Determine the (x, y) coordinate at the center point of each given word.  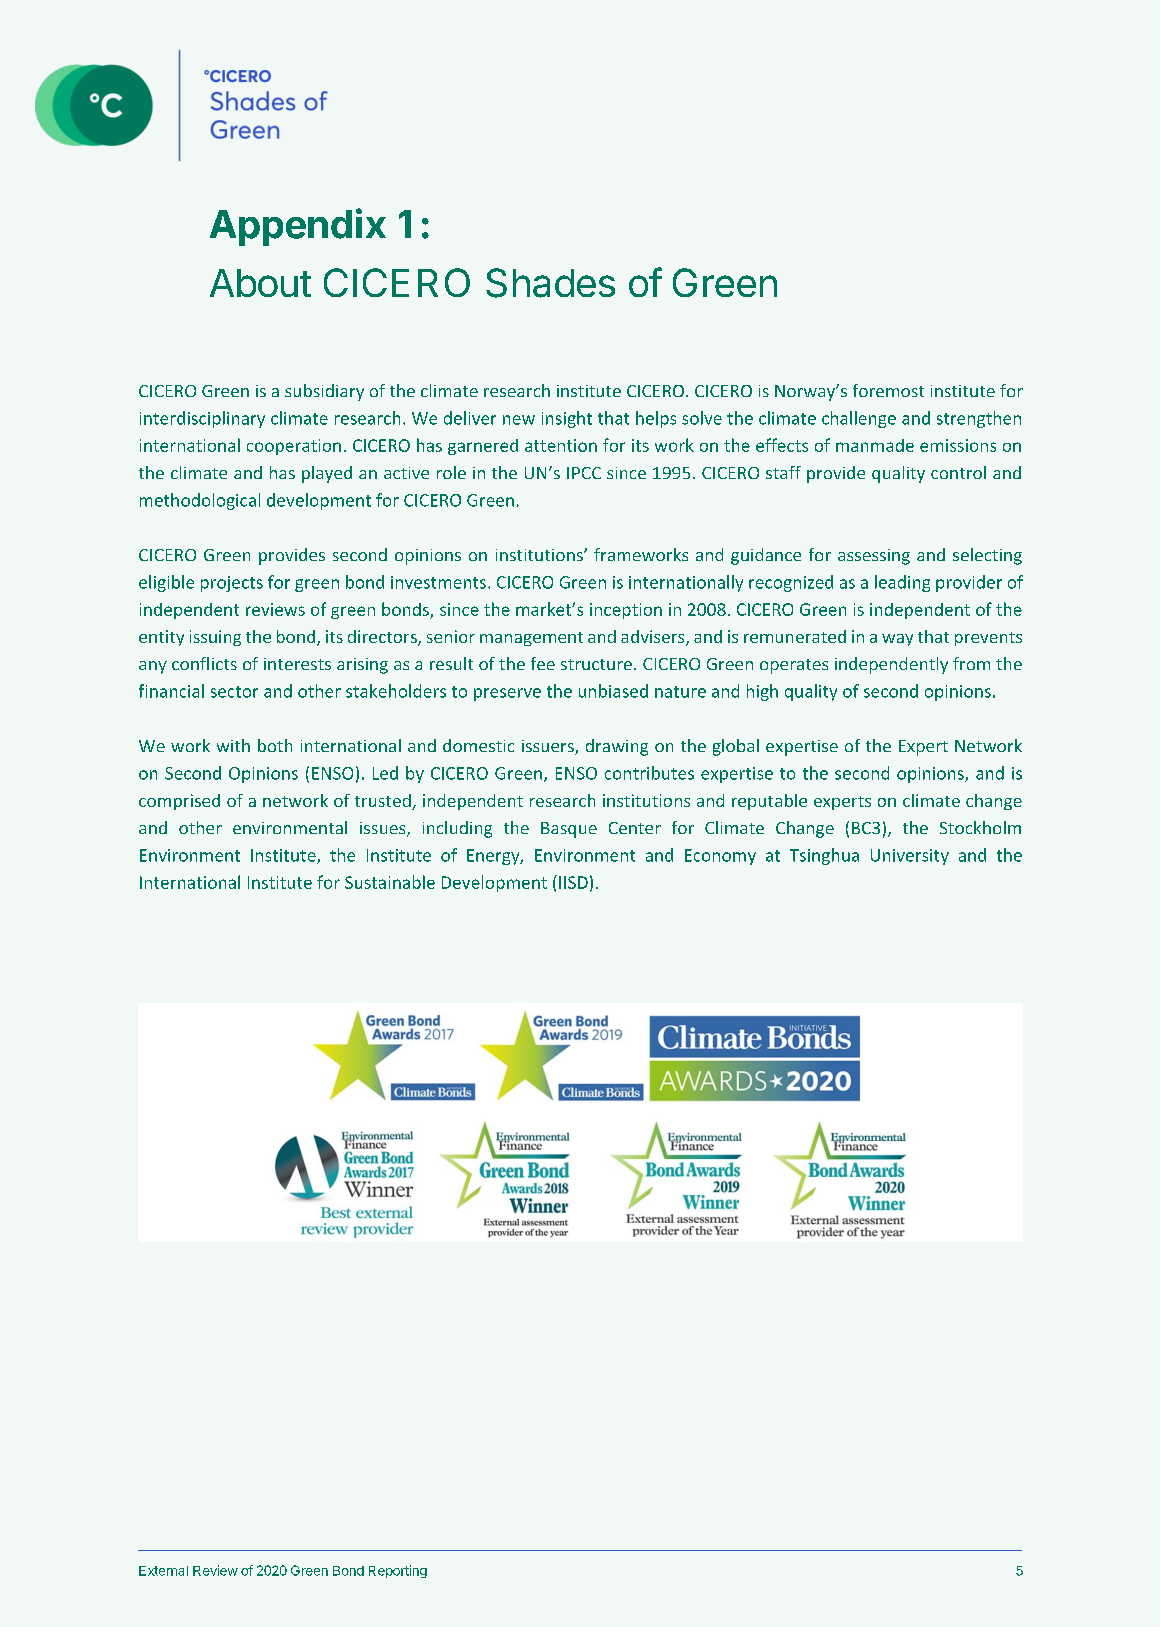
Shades (550, 283)
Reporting (398, 1571)
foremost (888, 390)
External (163, 1571)
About (260, 283)
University (910, 857)
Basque (569, 830)
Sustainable (390, 882)
